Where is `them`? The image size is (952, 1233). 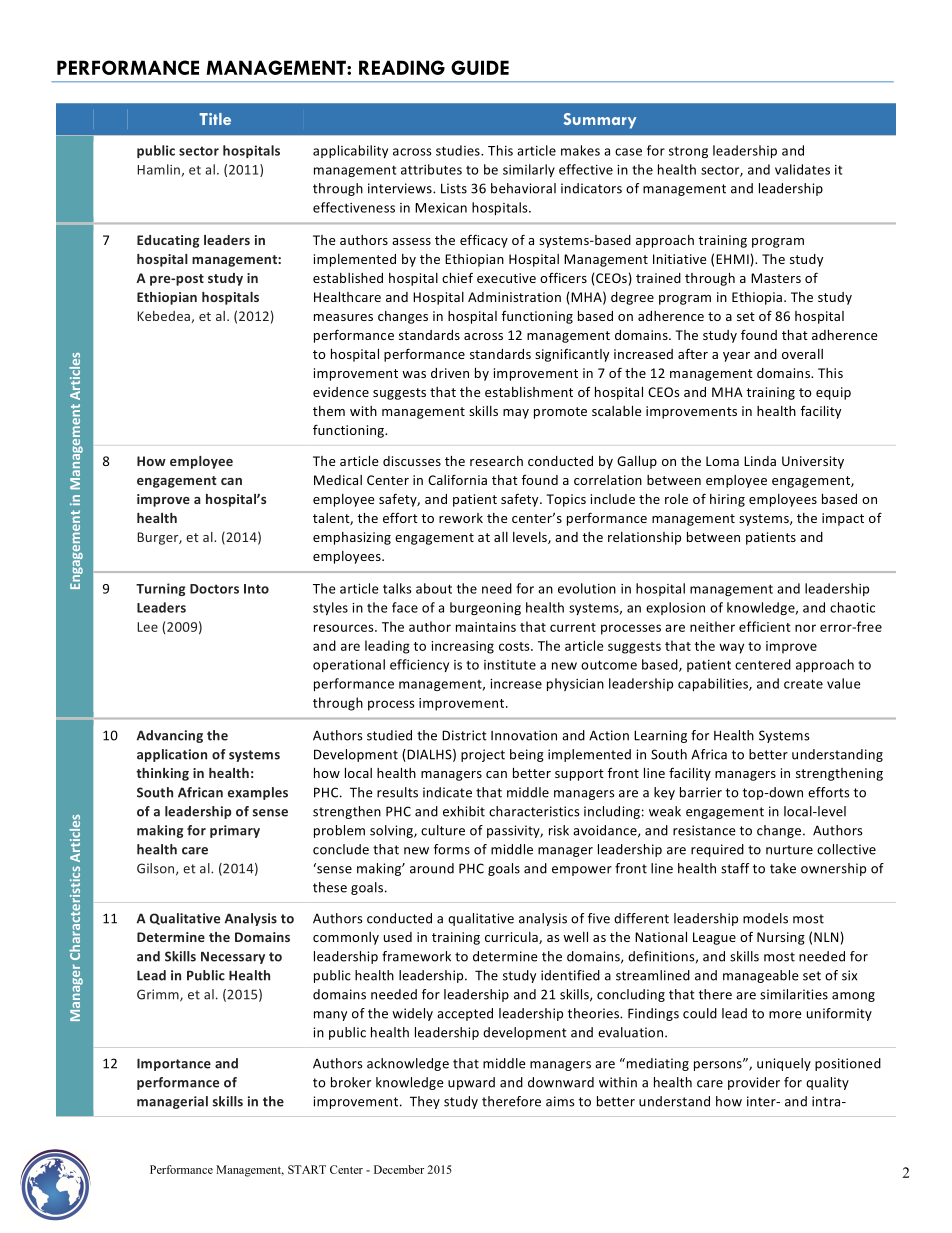
them is located at coordinates (329, 411).
